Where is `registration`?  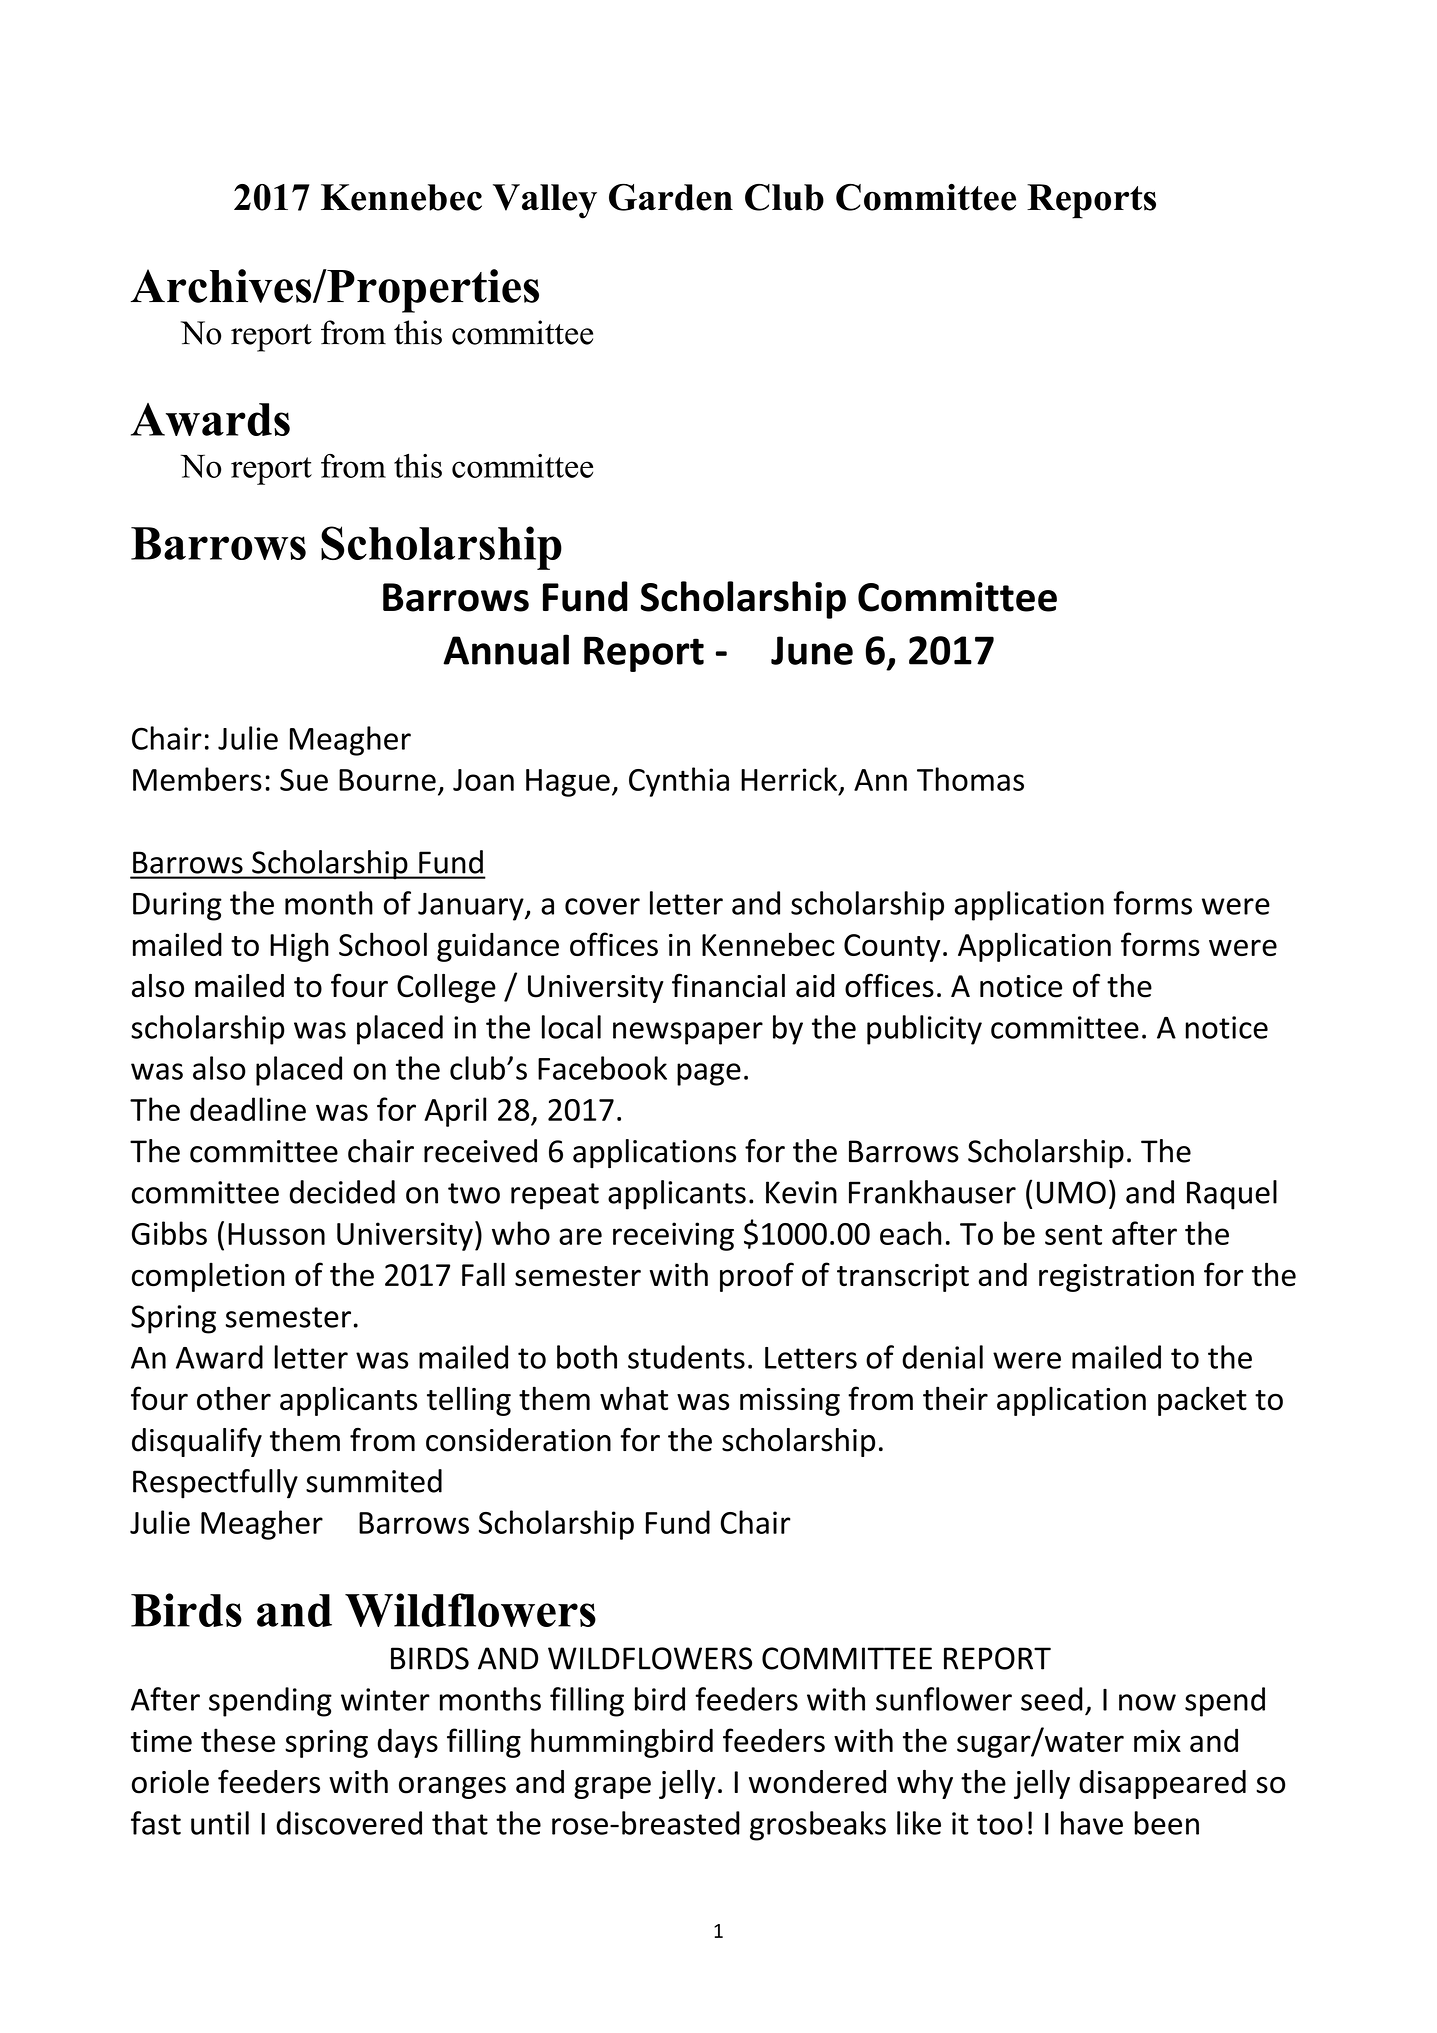
registration is located at coordinates (1116, 1278).
